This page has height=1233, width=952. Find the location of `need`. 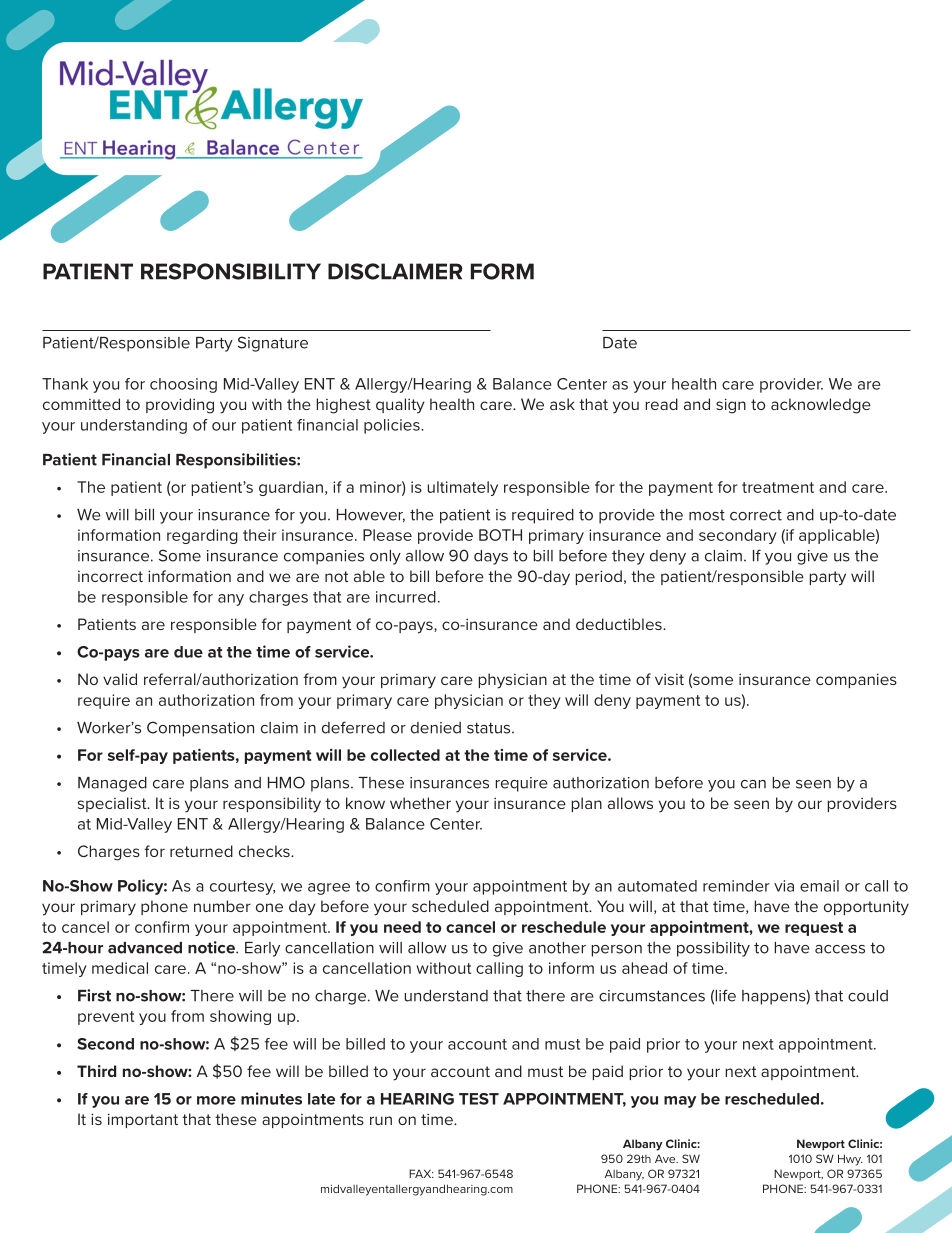

need is located at coordinates (402, 927).
